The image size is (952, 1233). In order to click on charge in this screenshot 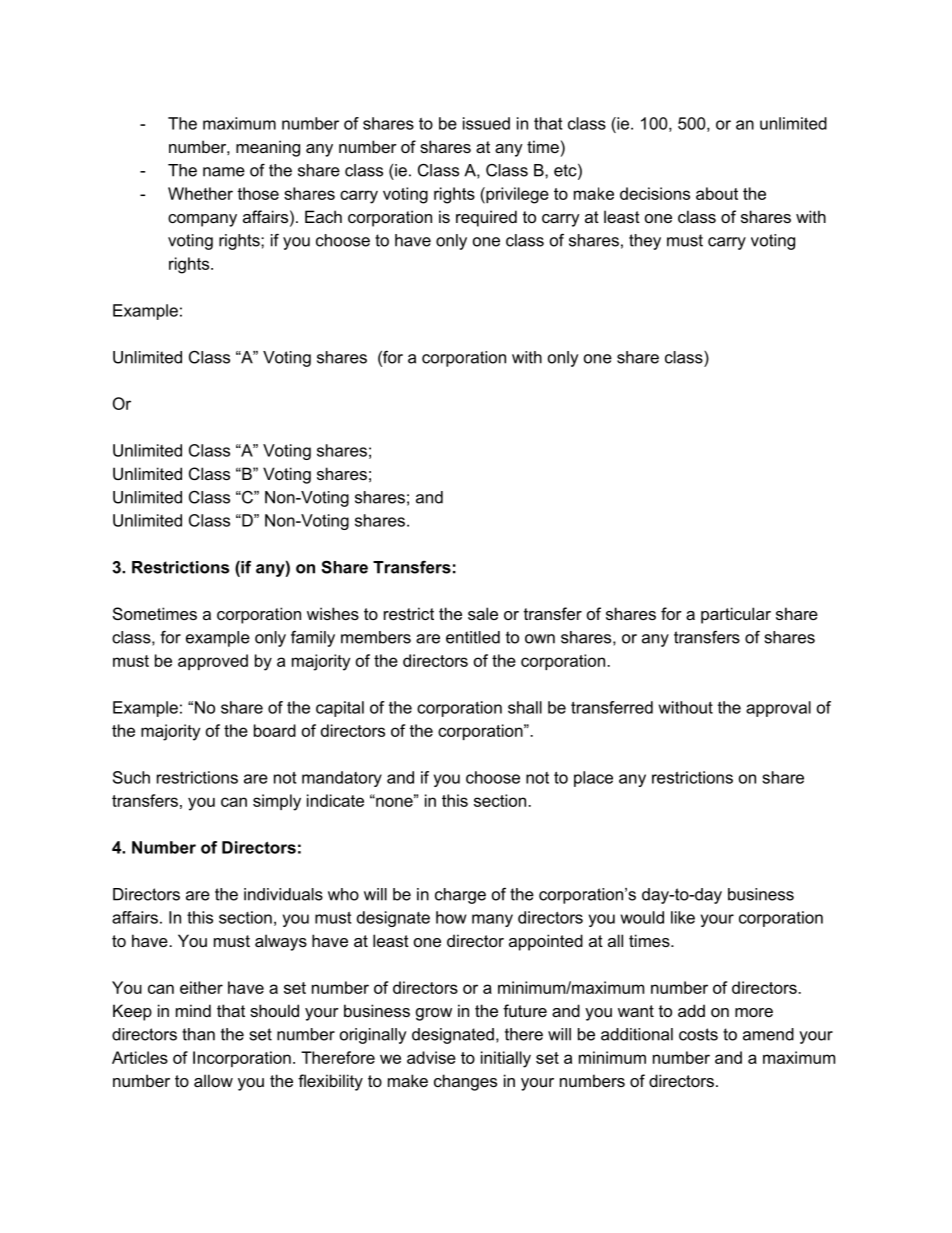, I will do `click(460, 896)`.
